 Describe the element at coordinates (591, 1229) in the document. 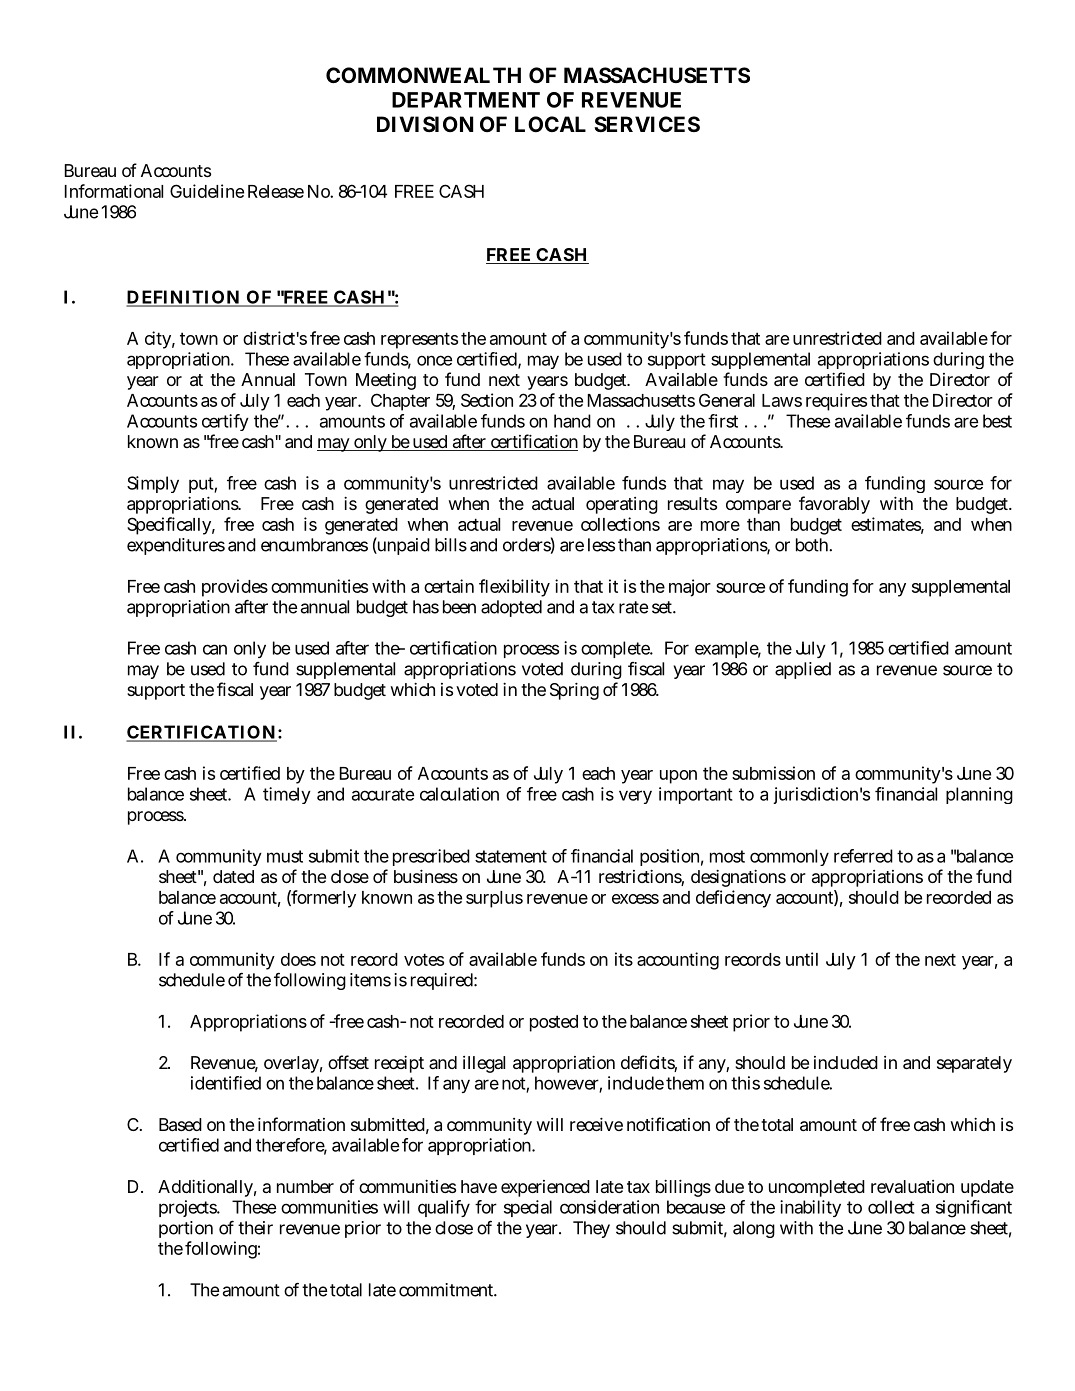

I see `They` at that location.
